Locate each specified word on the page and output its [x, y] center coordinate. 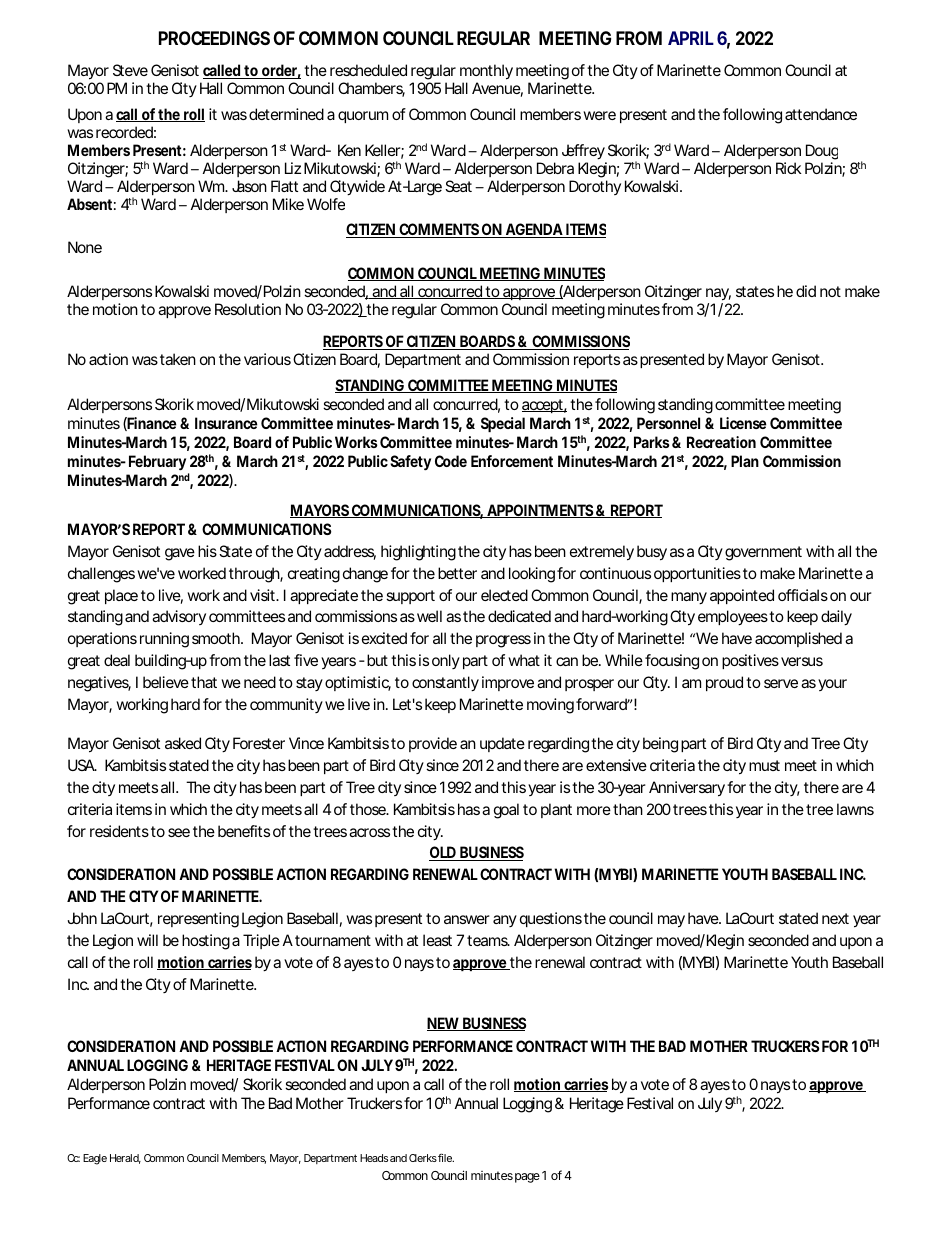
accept [544, 406]
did [806, 291]
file [446, 1158]
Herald [125, 1159]
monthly [486, 73]
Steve [130, 70]
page [527, 1178]
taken [178, 359]
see [179, 832]
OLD [444, 853]
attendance [821, 114]
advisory [179, 617]
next [835, 918]
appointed [742, 596]
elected [504, 595]
